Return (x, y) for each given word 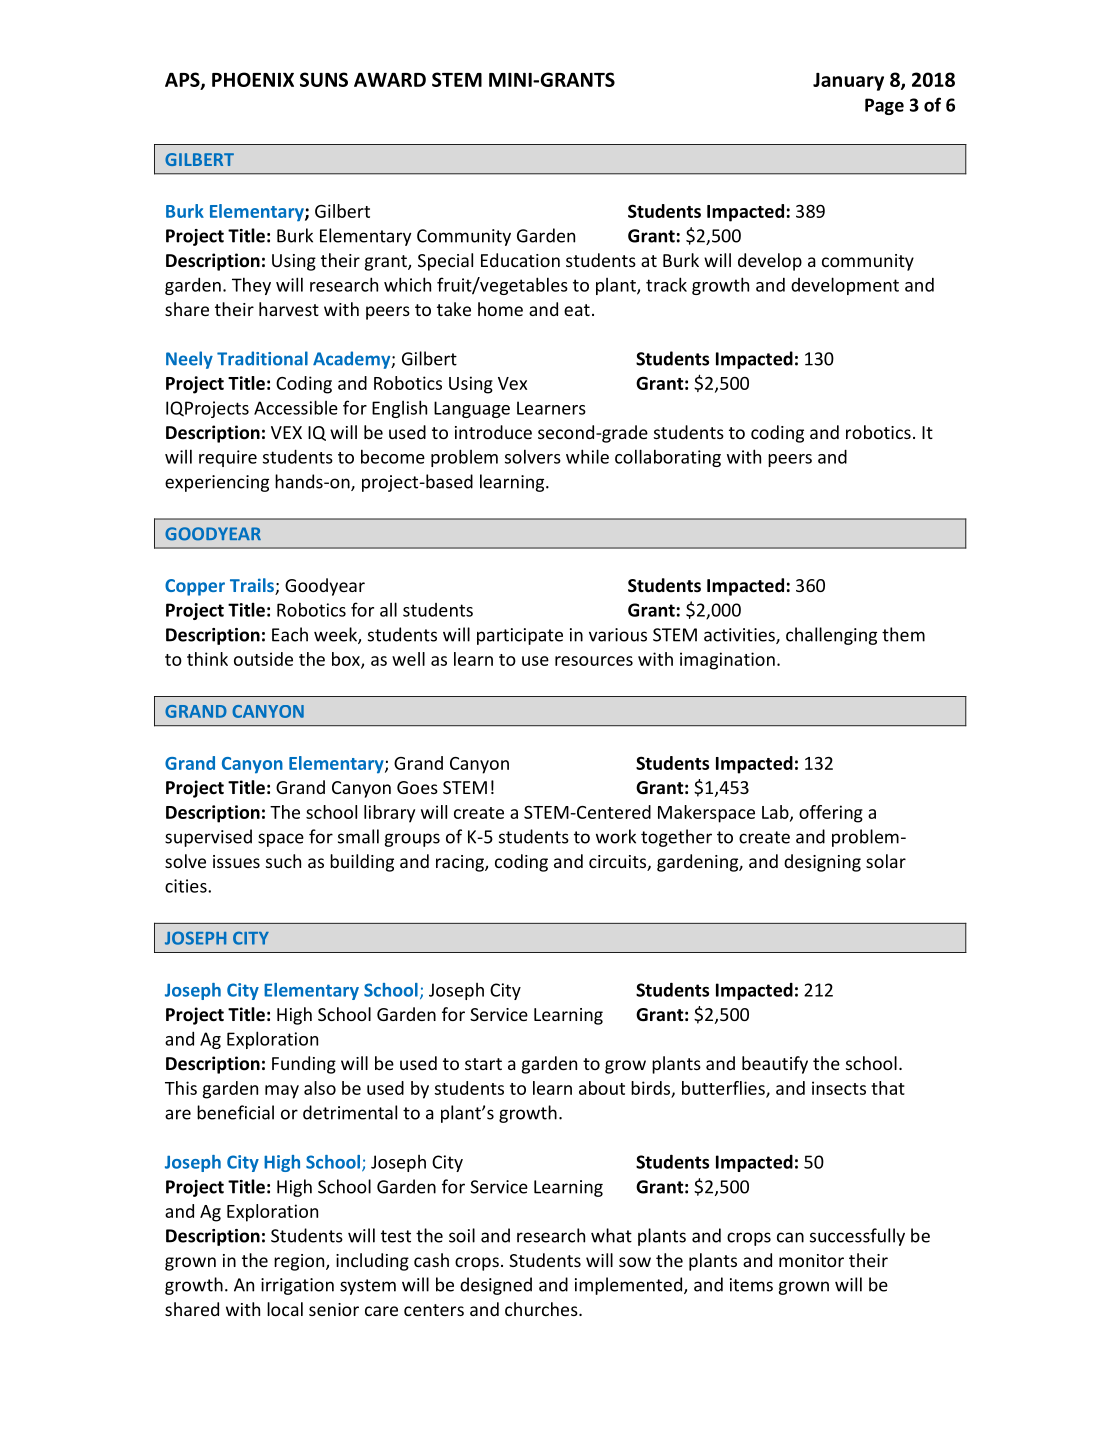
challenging (831, 636)
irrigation (297, 1286)
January (848, 82)
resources (594, 661)
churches (542, 1309)
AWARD (390, 80)
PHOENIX (253, 79)
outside (263, 659)
